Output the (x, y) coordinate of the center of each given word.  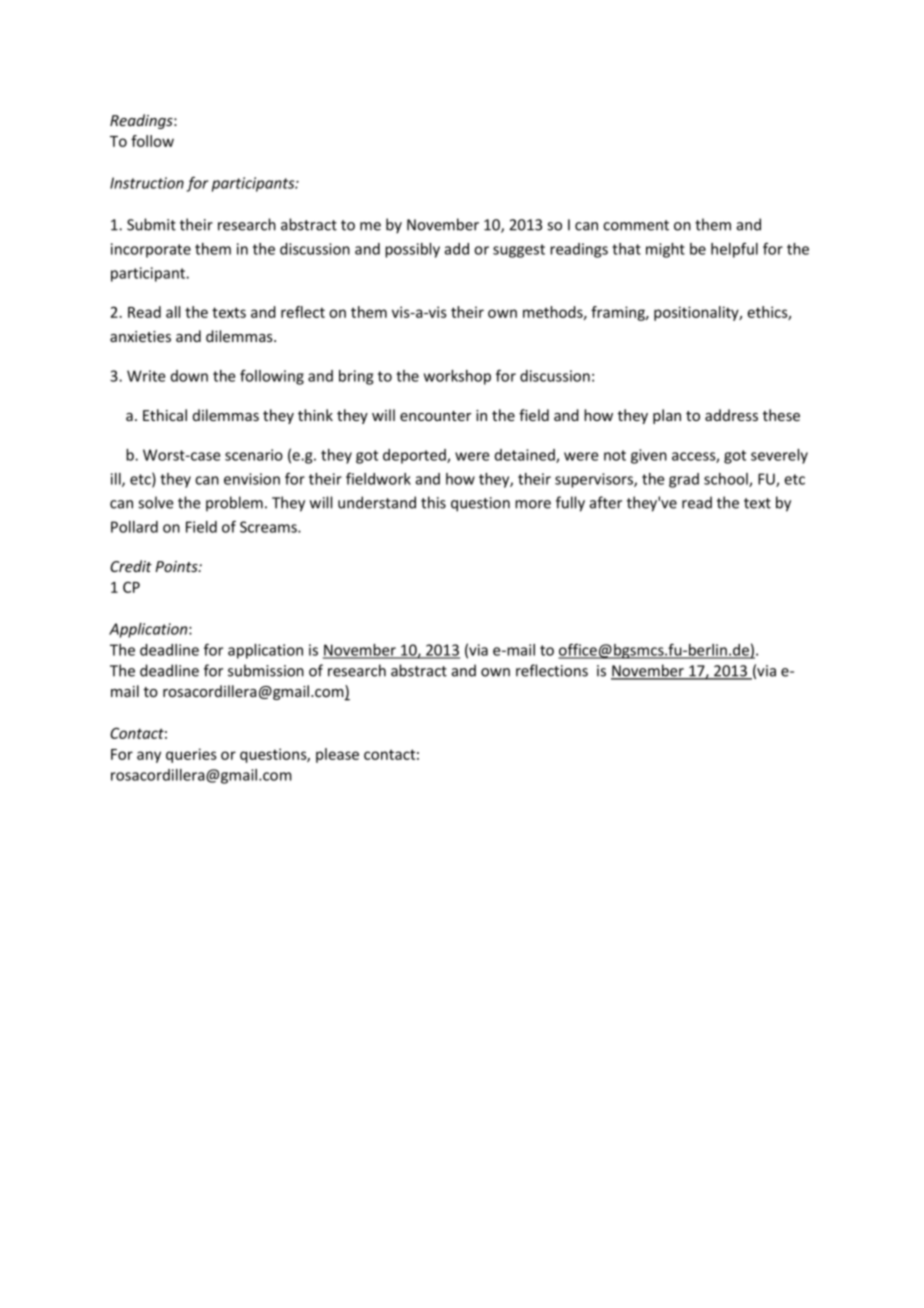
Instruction (147, 183)
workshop (457, 377)
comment (636, 225)
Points (177, 566)
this (433, 502)
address (731, 415)
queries (191, 755)
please (337, 755)
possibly (412, 250)
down (189, 376)
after (606, 502)
